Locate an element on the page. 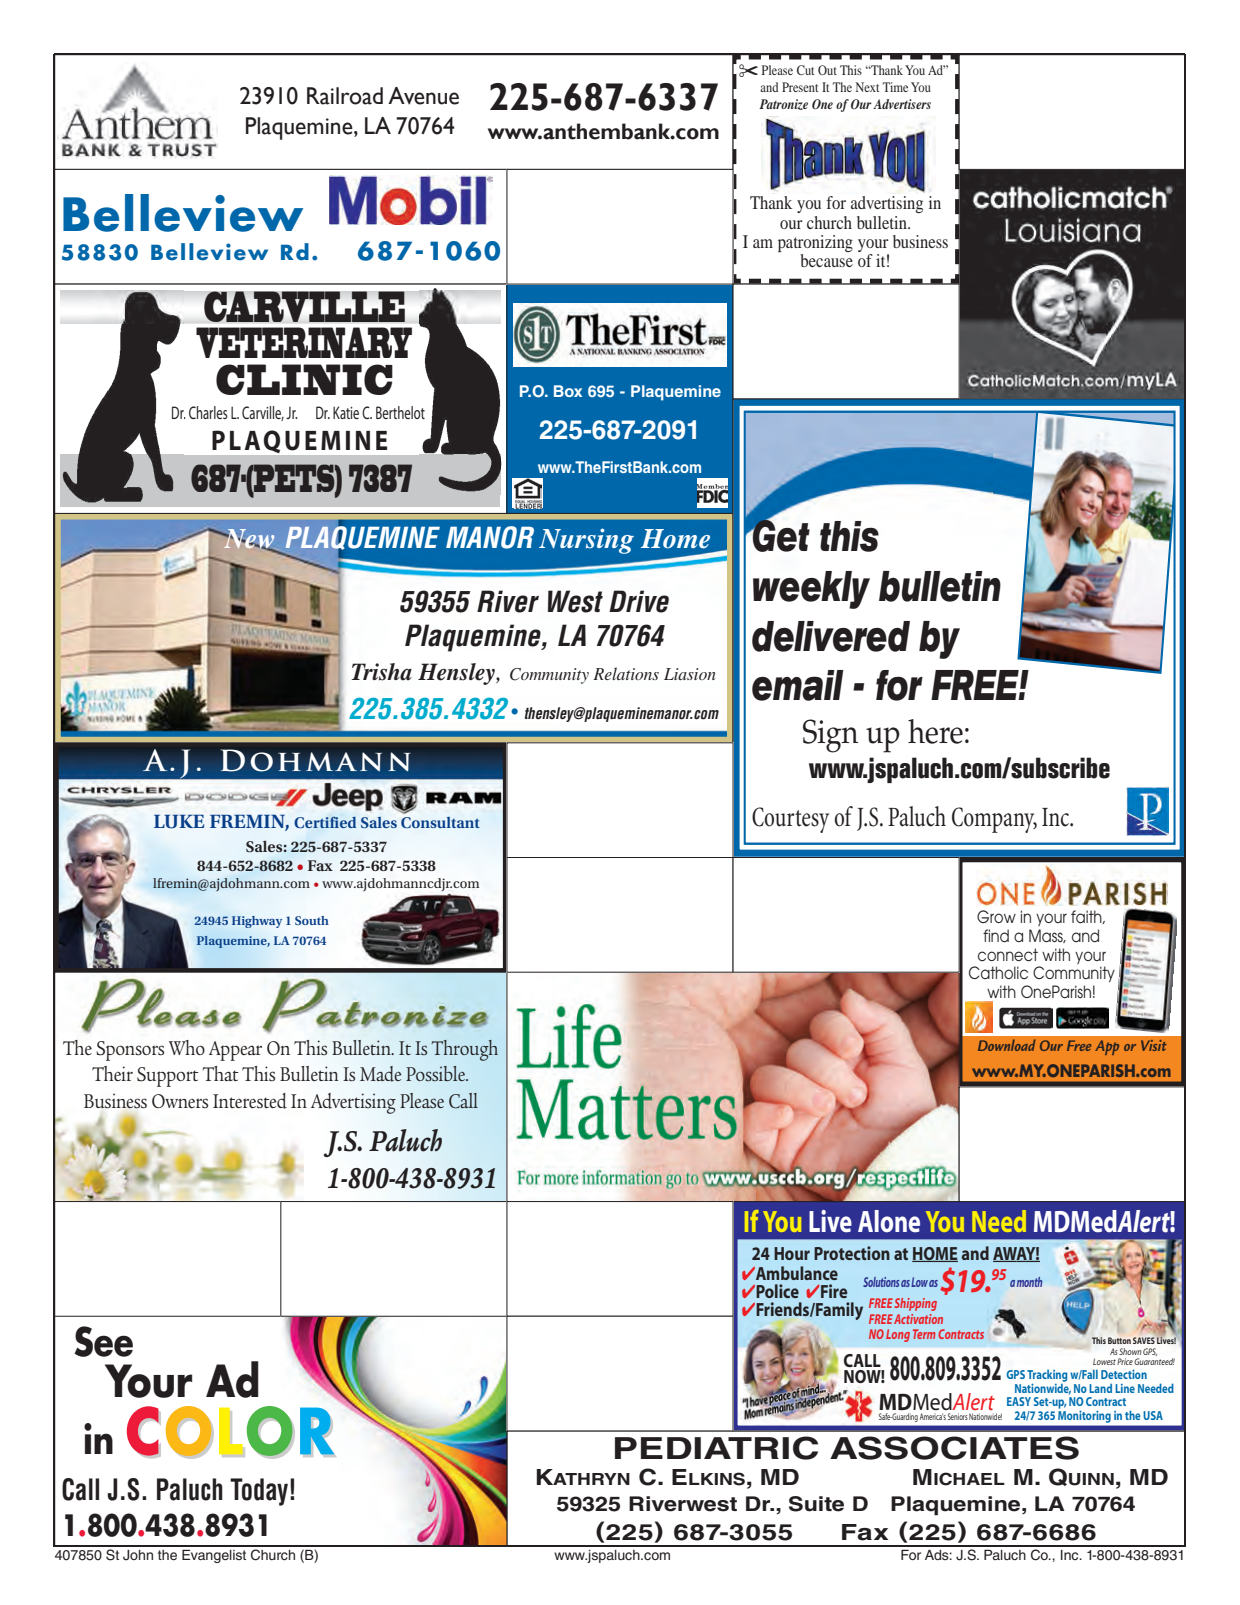 The height and width of the image is (1605, 1240). weekly is located at coordinates (811, 590).
